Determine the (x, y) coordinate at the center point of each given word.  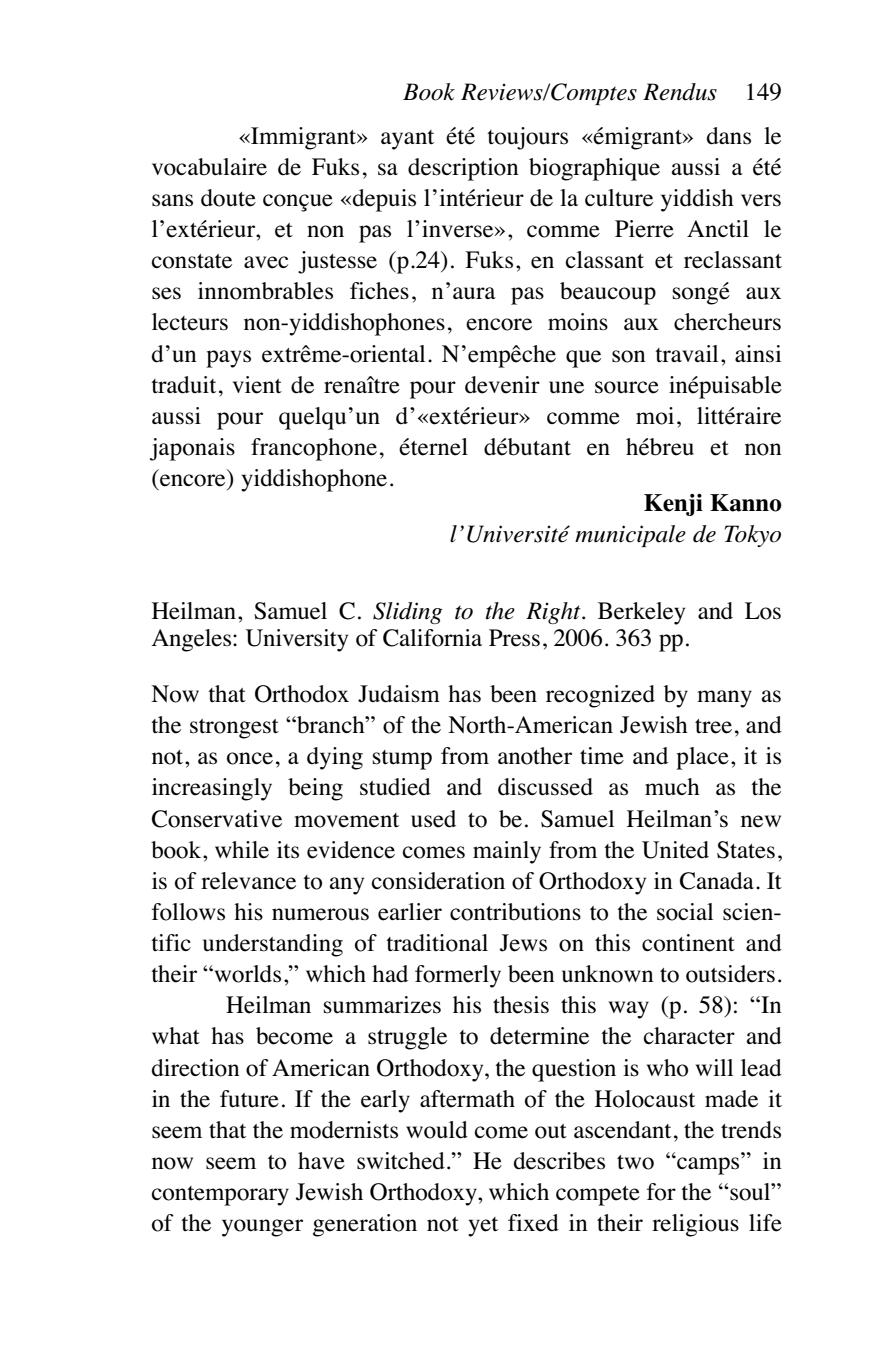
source (627, 387)
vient (257, 385)
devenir (502, 385)
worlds (246, 974)
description (463, 169)
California (432, 638)
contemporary (220, 1196)
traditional (437, 943)
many (724, 699)
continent (688, 943)
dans (729, 136)
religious (695, 1225)
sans (172, 200)
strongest (234, 729)
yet (483, 1227)
